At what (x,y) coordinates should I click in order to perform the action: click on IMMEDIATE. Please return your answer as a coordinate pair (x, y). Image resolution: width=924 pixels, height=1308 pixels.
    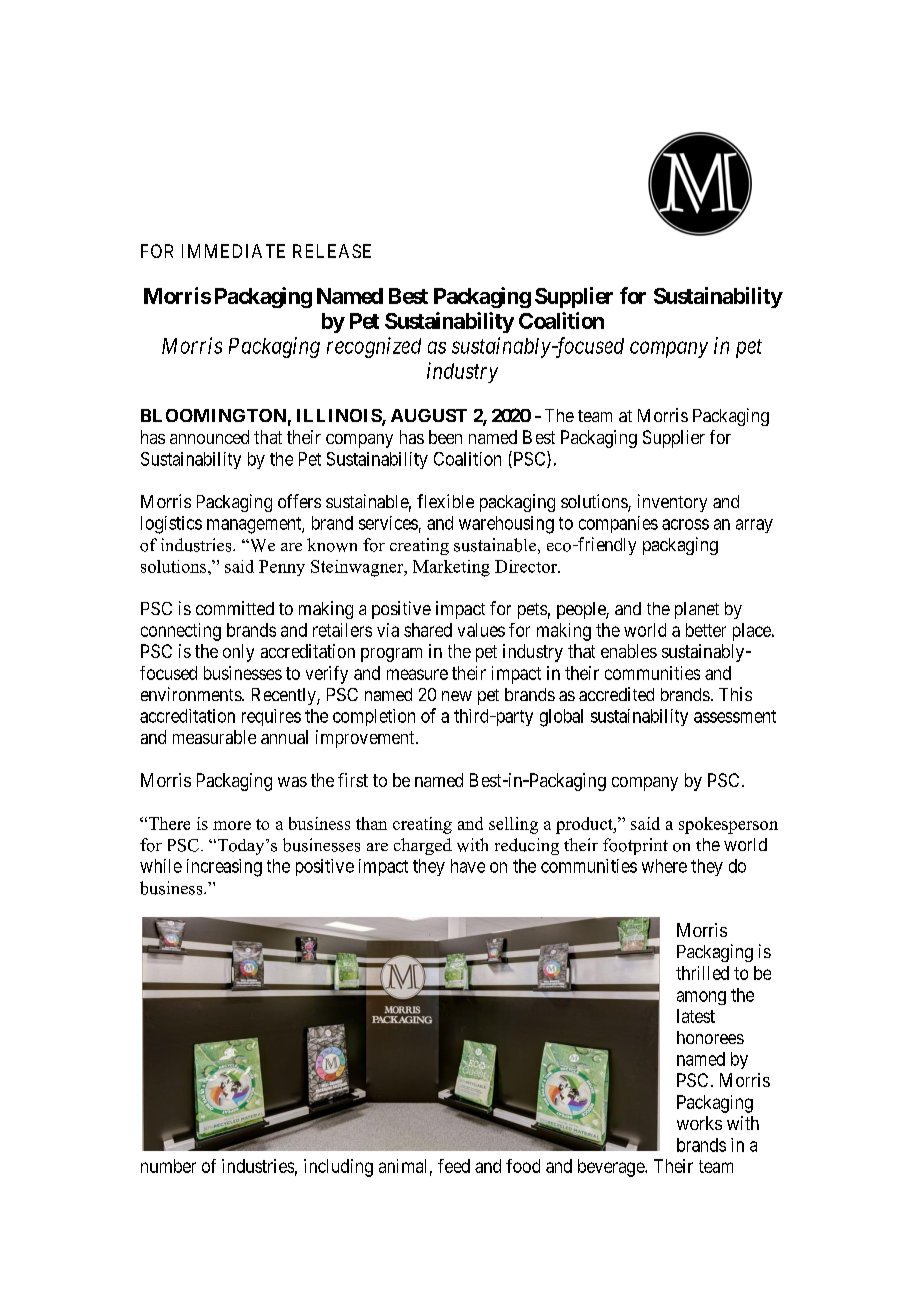
    Looking at the image, I should click on (233, 251).
